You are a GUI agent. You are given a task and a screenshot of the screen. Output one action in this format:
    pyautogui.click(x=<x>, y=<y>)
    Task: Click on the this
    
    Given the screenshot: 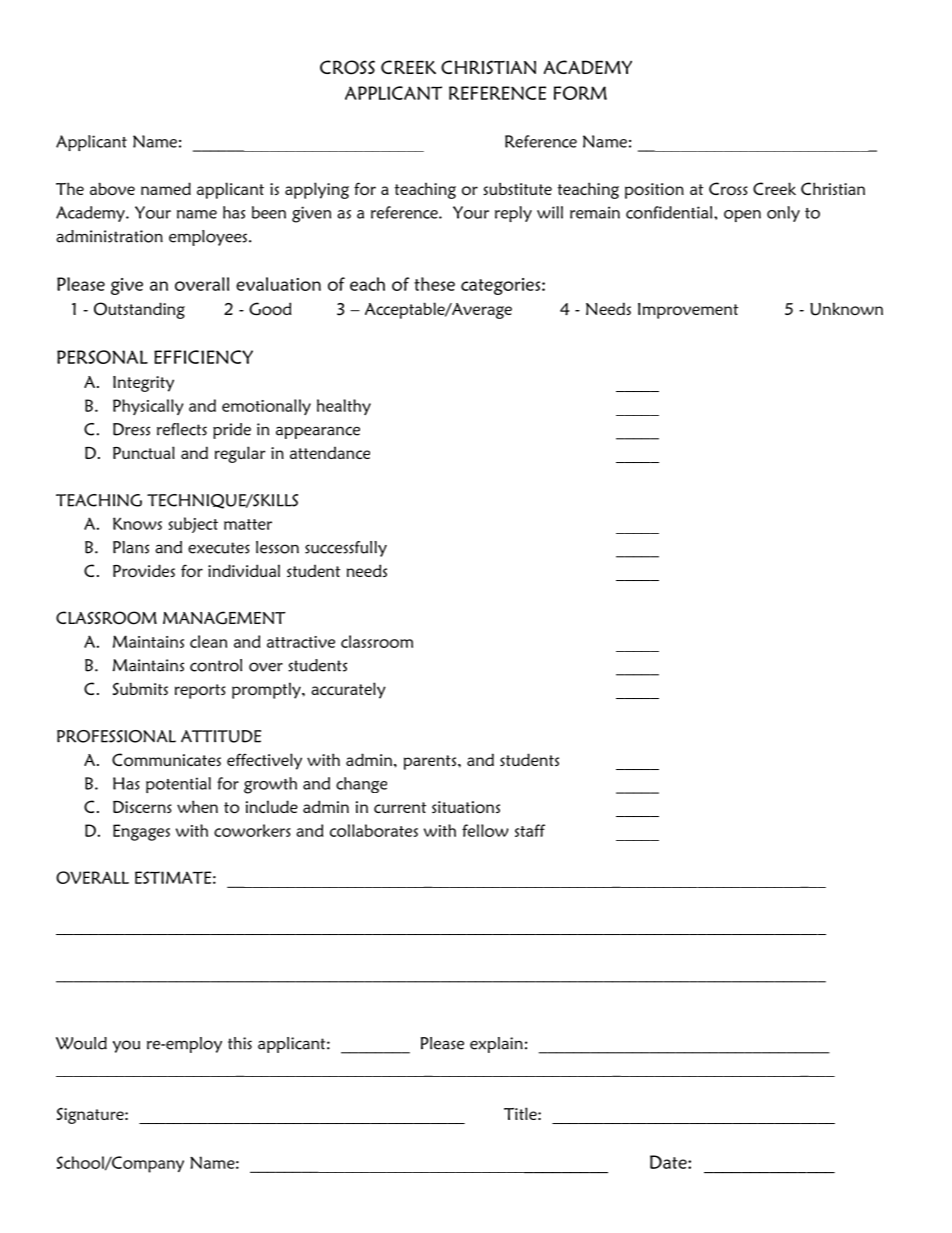 What is the action you would take?
    pyautogui.click(x=240, y=1043)
